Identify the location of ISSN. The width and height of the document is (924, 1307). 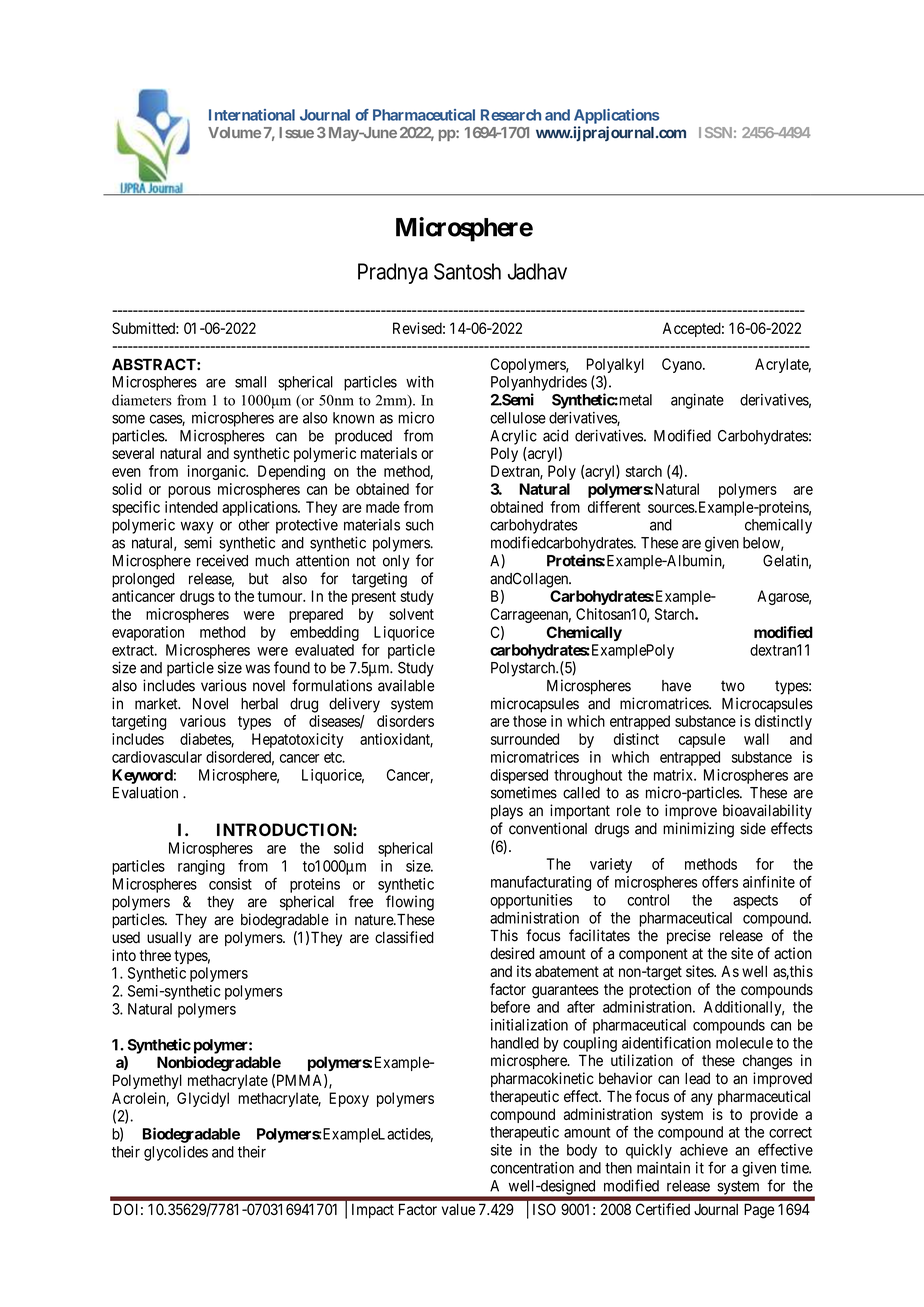
(715, 132).
